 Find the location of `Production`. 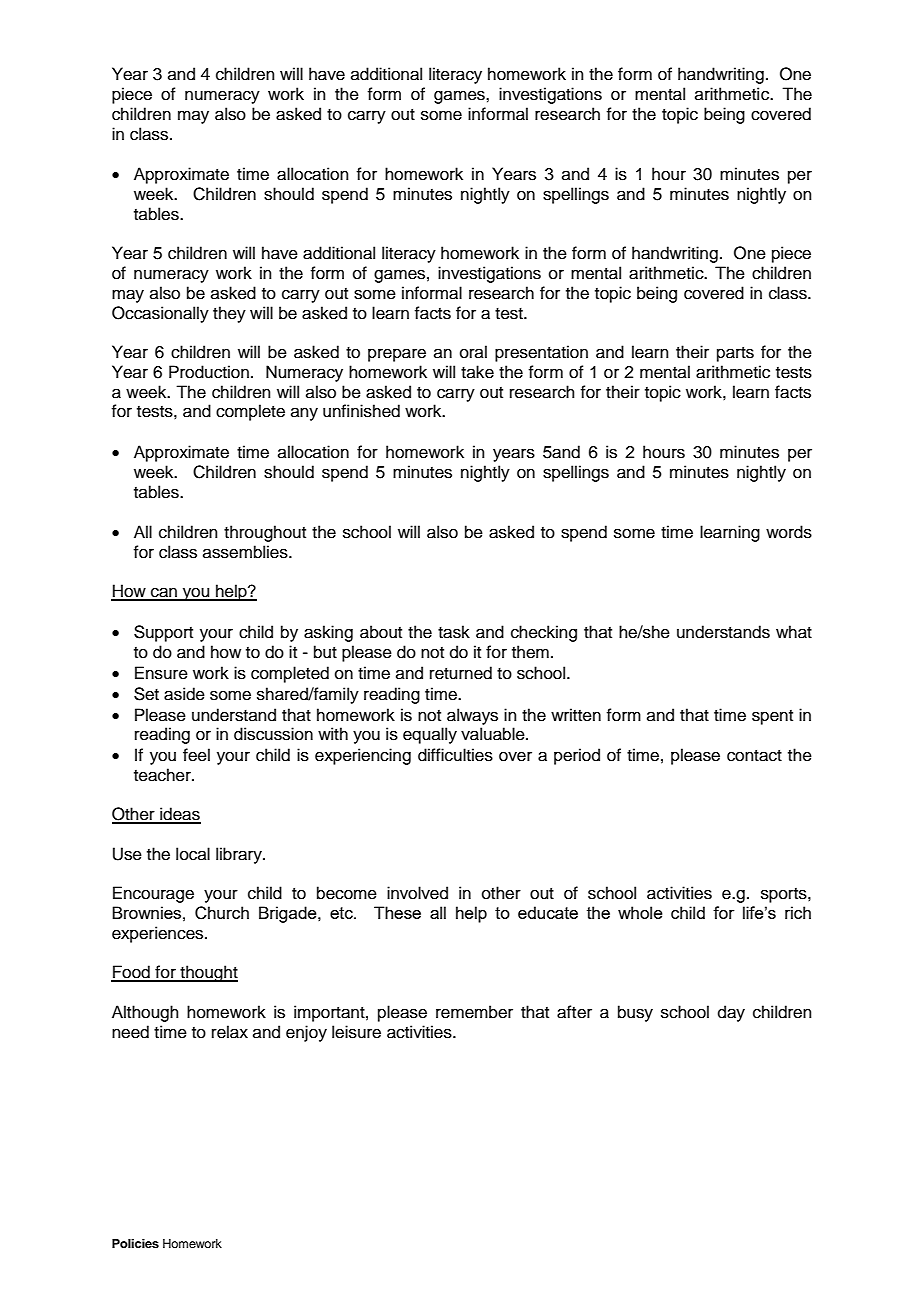

Production is located at coordinates (209, 372).
